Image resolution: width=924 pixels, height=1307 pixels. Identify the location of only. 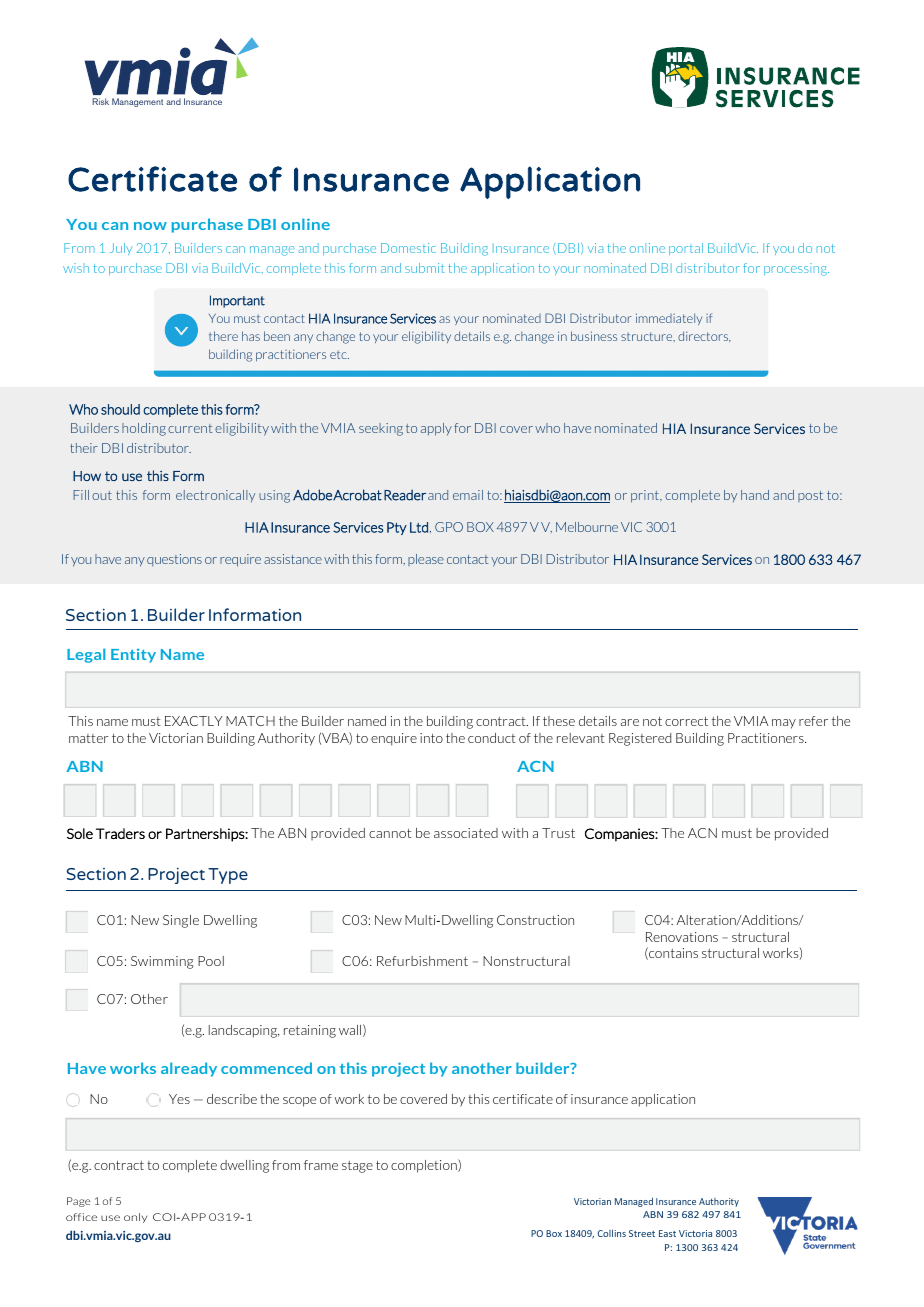
(135, 1218).
